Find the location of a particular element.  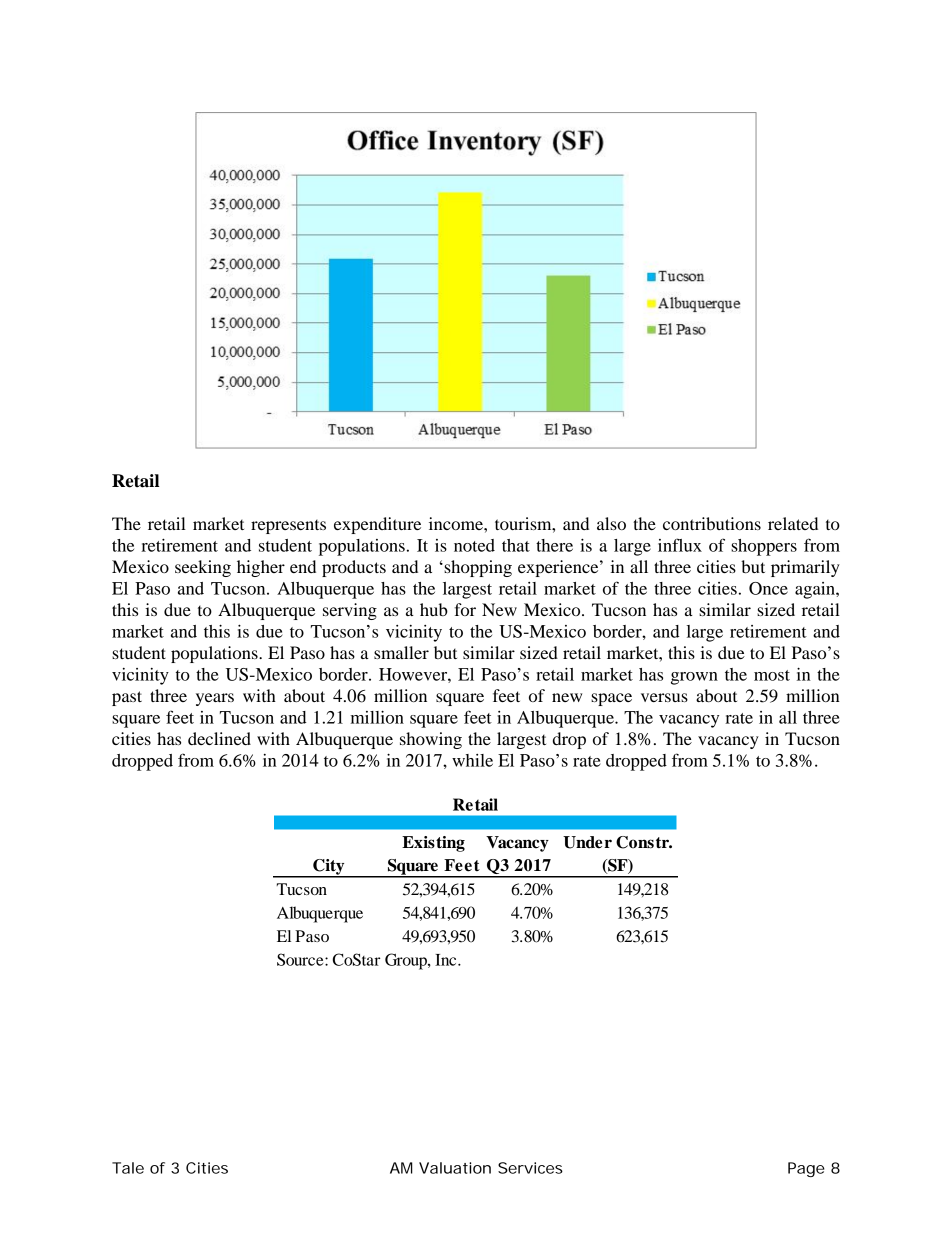

seeking is located at coordinates (203, 568).
